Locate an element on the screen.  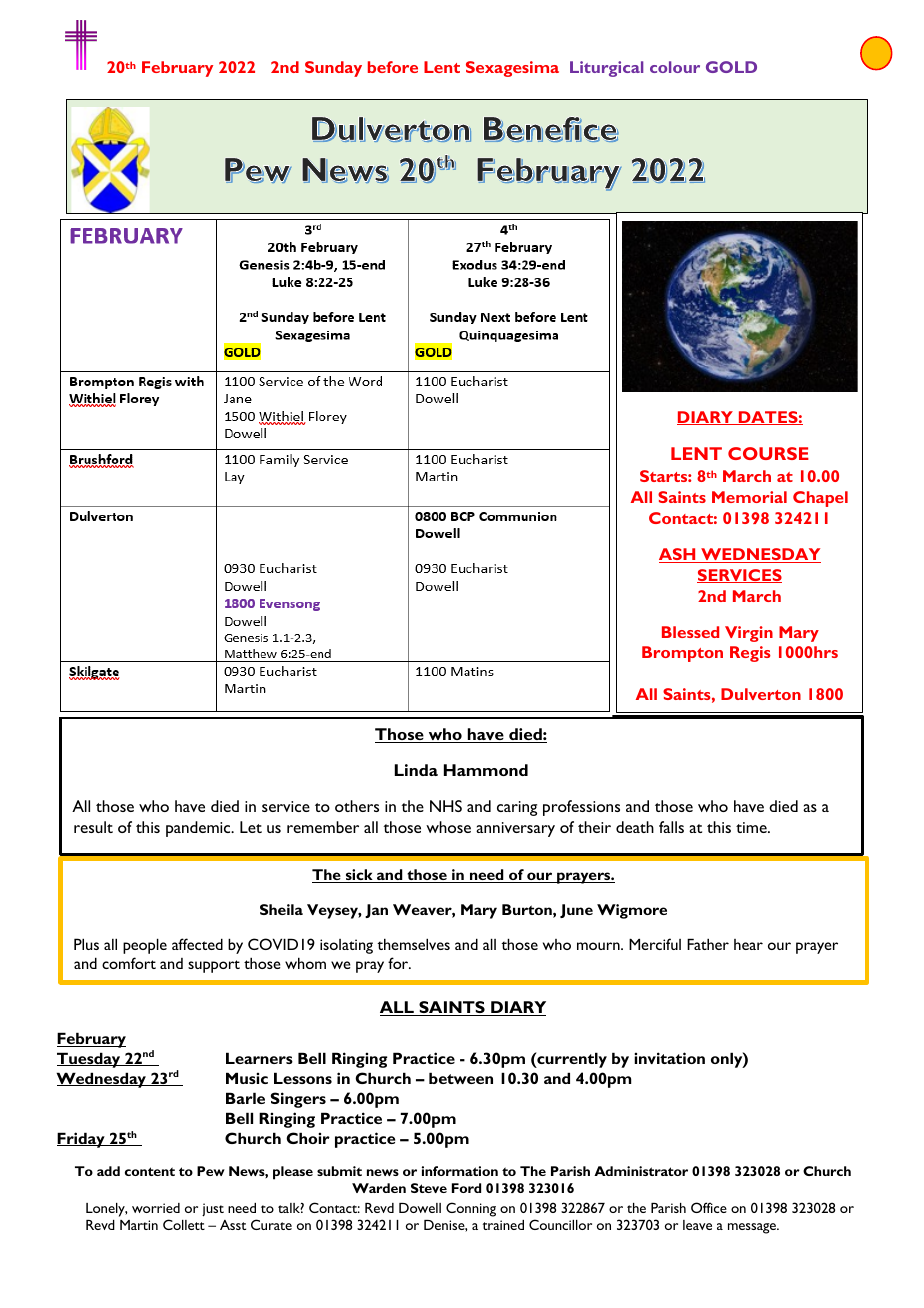
COURSE is located at coordinates (768, 453).
